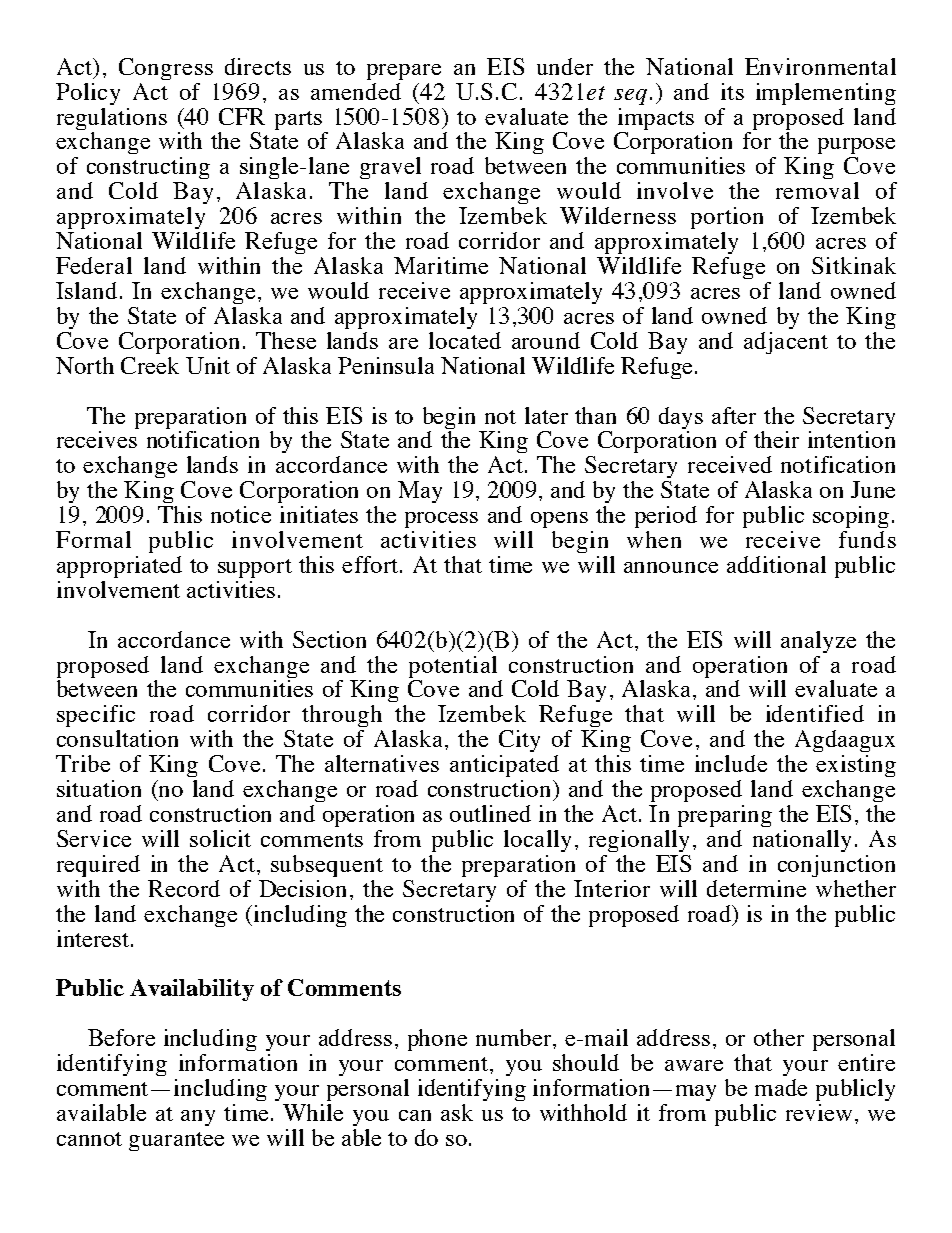  I want to click on Record, so click(184, 888).
